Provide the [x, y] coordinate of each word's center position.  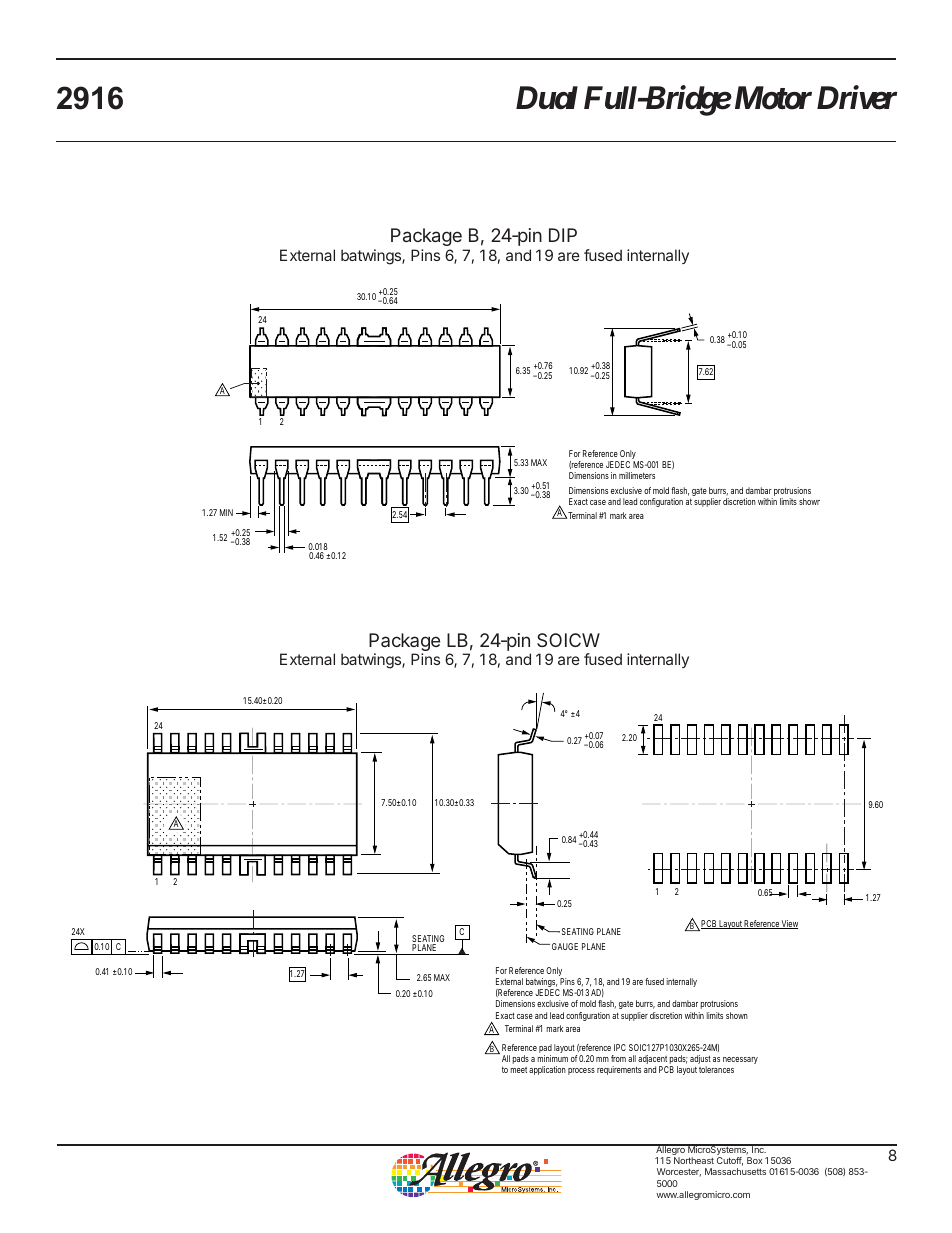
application [547, 1070]
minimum [553, 1058]
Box [754, 1160]
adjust [700, 1061]
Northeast [694, 1160]
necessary [740, 1060]
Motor [771, 98]
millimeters [637, 475]
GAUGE [565, 946]
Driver [857, 98]
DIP [563, 235]
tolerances [716, 1069]
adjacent [653, 1061]
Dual [547, 98]
